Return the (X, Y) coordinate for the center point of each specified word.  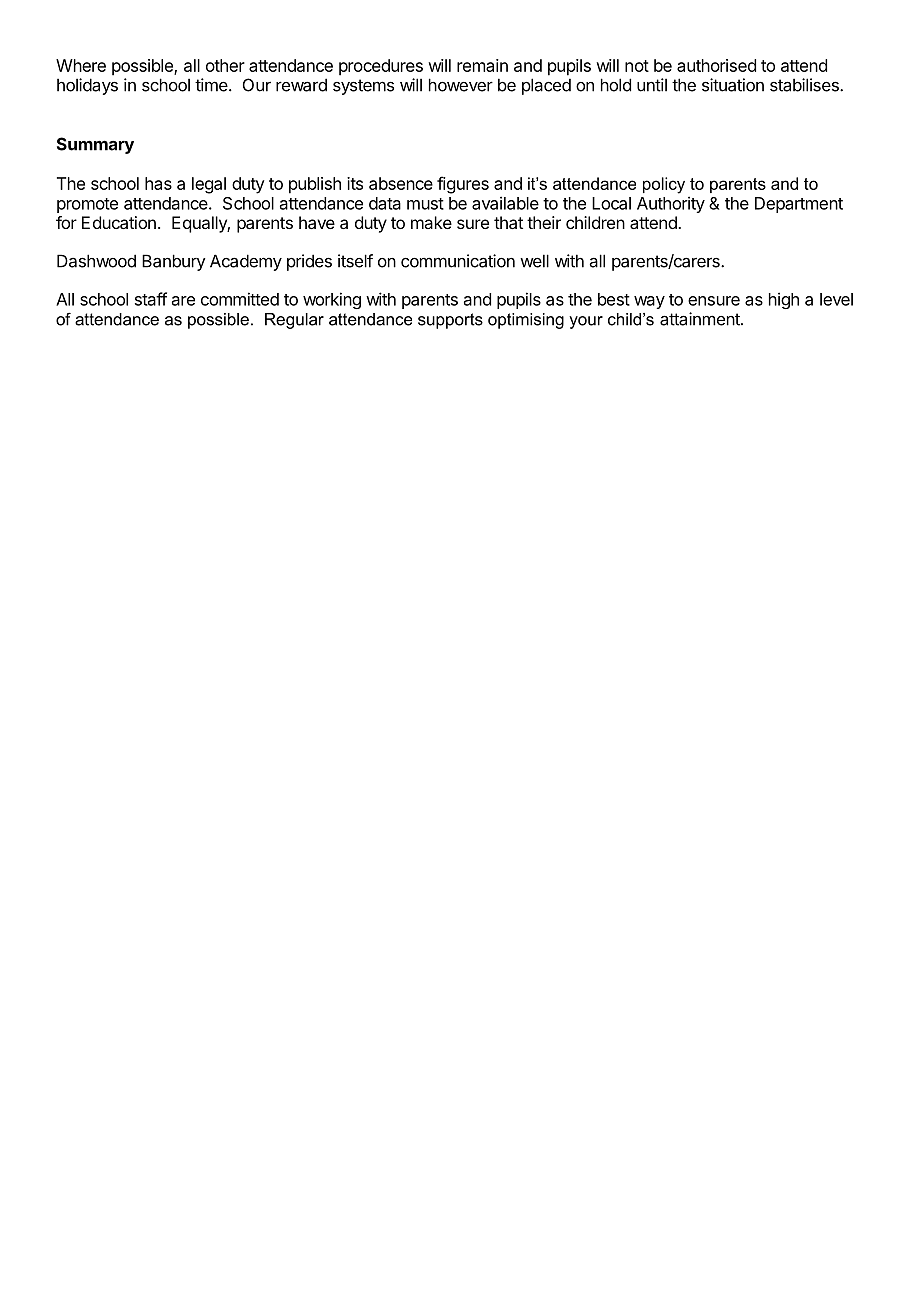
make (431, 222)
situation (733, 85)
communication (458, 261)
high (784, 300)
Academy (246, 262)
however (461, 85)
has (158, 183)
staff (151, 299)
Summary (95, 145)
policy (664, 185)
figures (463, 185)
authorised (716, 65)
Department (799, 205)
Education (119, 222)
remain (482, 65)
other (225, 65)
